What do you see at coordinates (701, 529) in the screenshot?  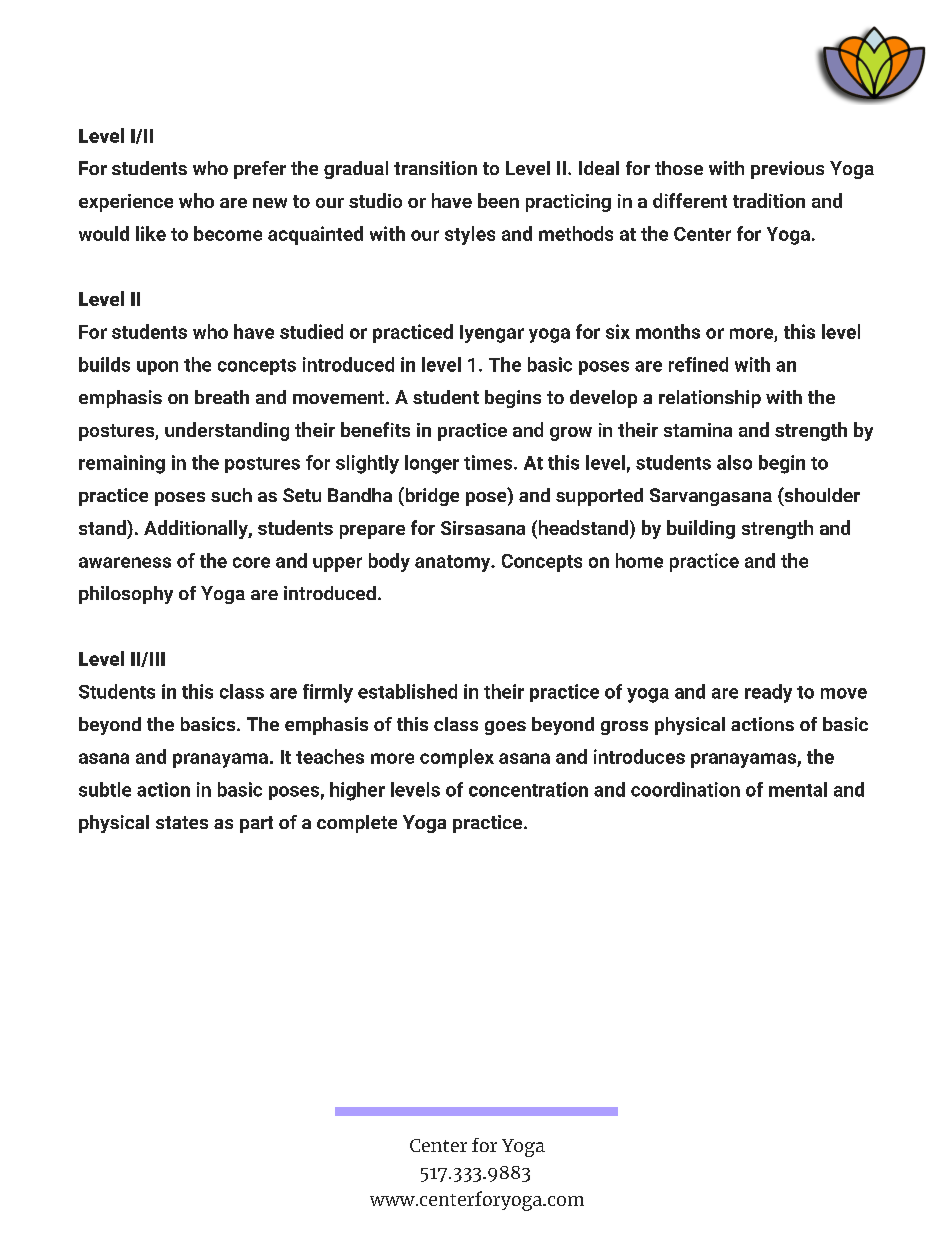 I see `building` at bounding box center [701, 529].
